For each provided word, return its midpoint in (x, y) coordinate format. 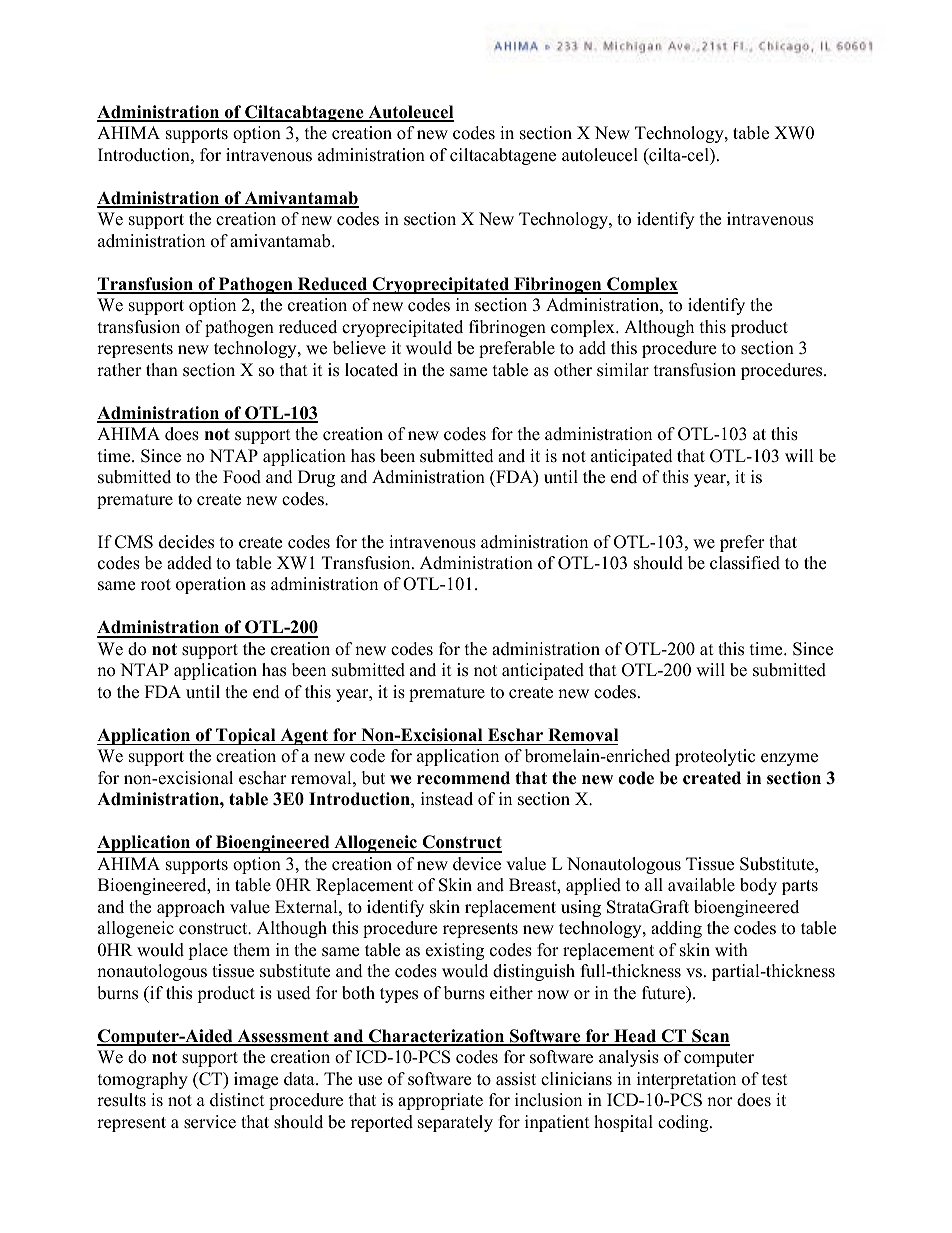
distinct (237, 1100)
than (162, 369)
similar (623, 370)
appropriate (440, 1101)
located (371, 370)
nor (720, 1102)
